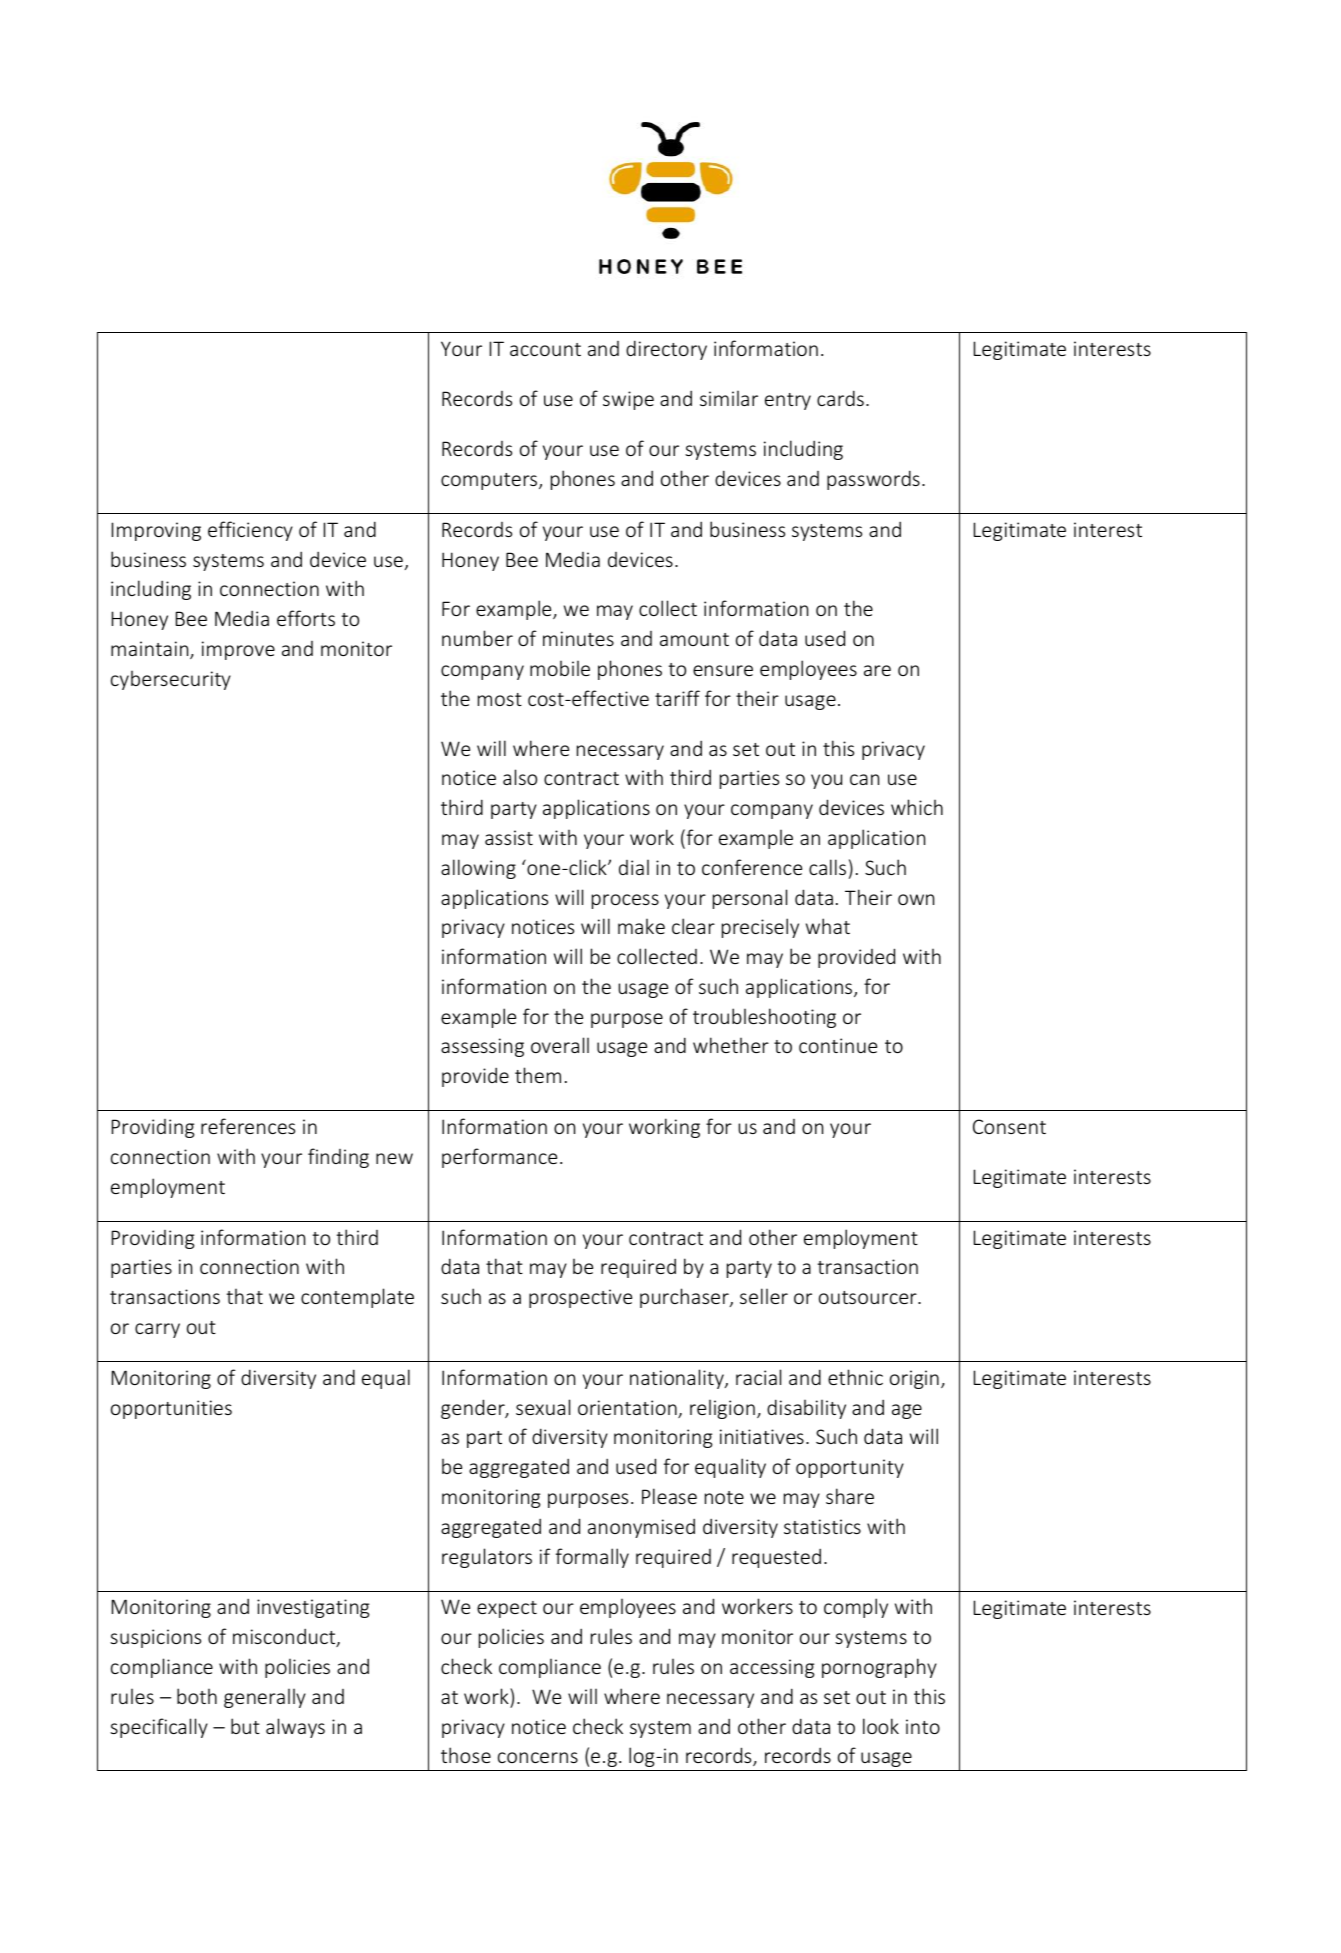 This page has width=1341, height=1953. I want to click on sexual, so click(543, 1407).
